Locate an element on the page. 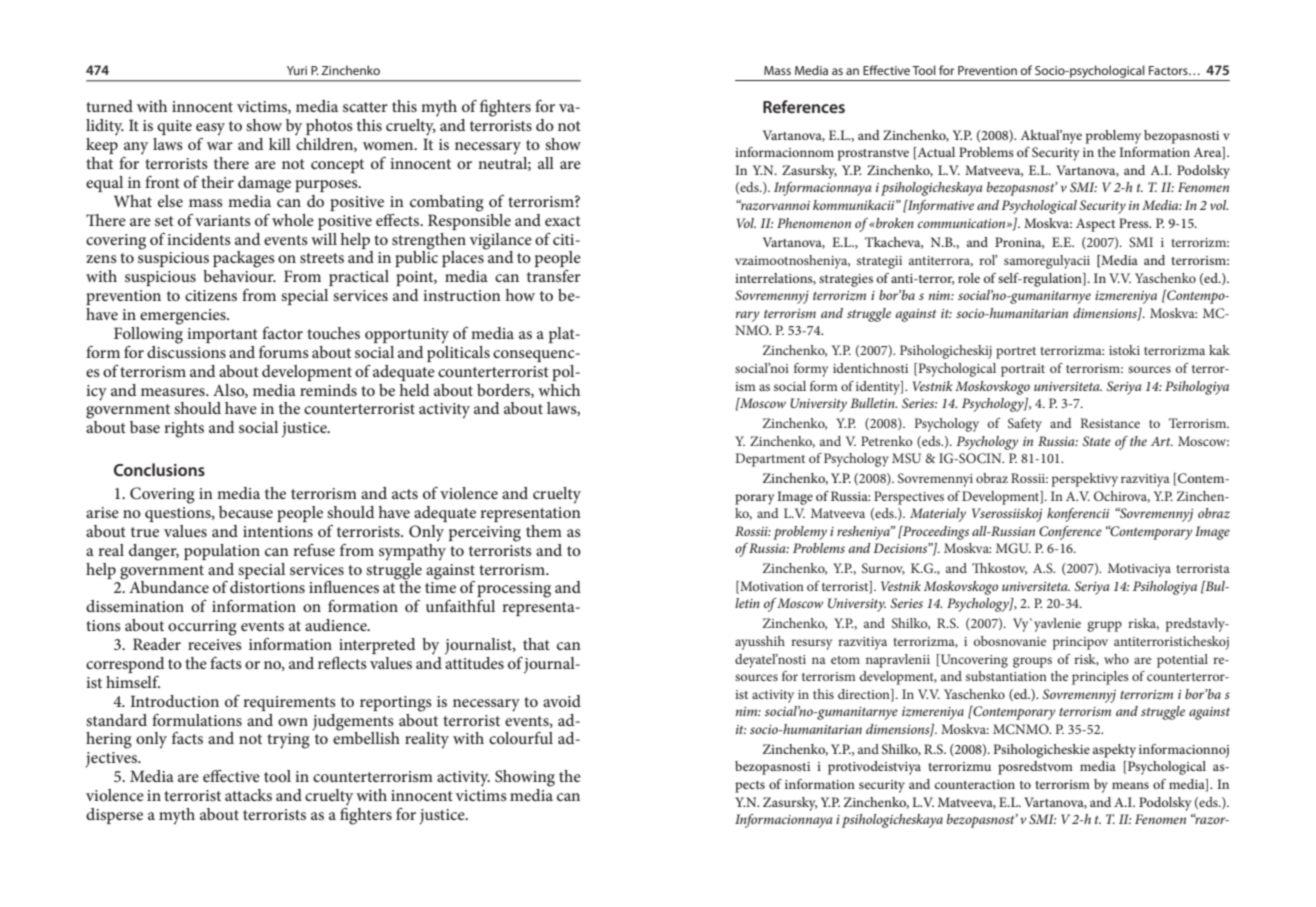 The image size is (1316, 907). Yuri is located at coordinates (297, 70).
